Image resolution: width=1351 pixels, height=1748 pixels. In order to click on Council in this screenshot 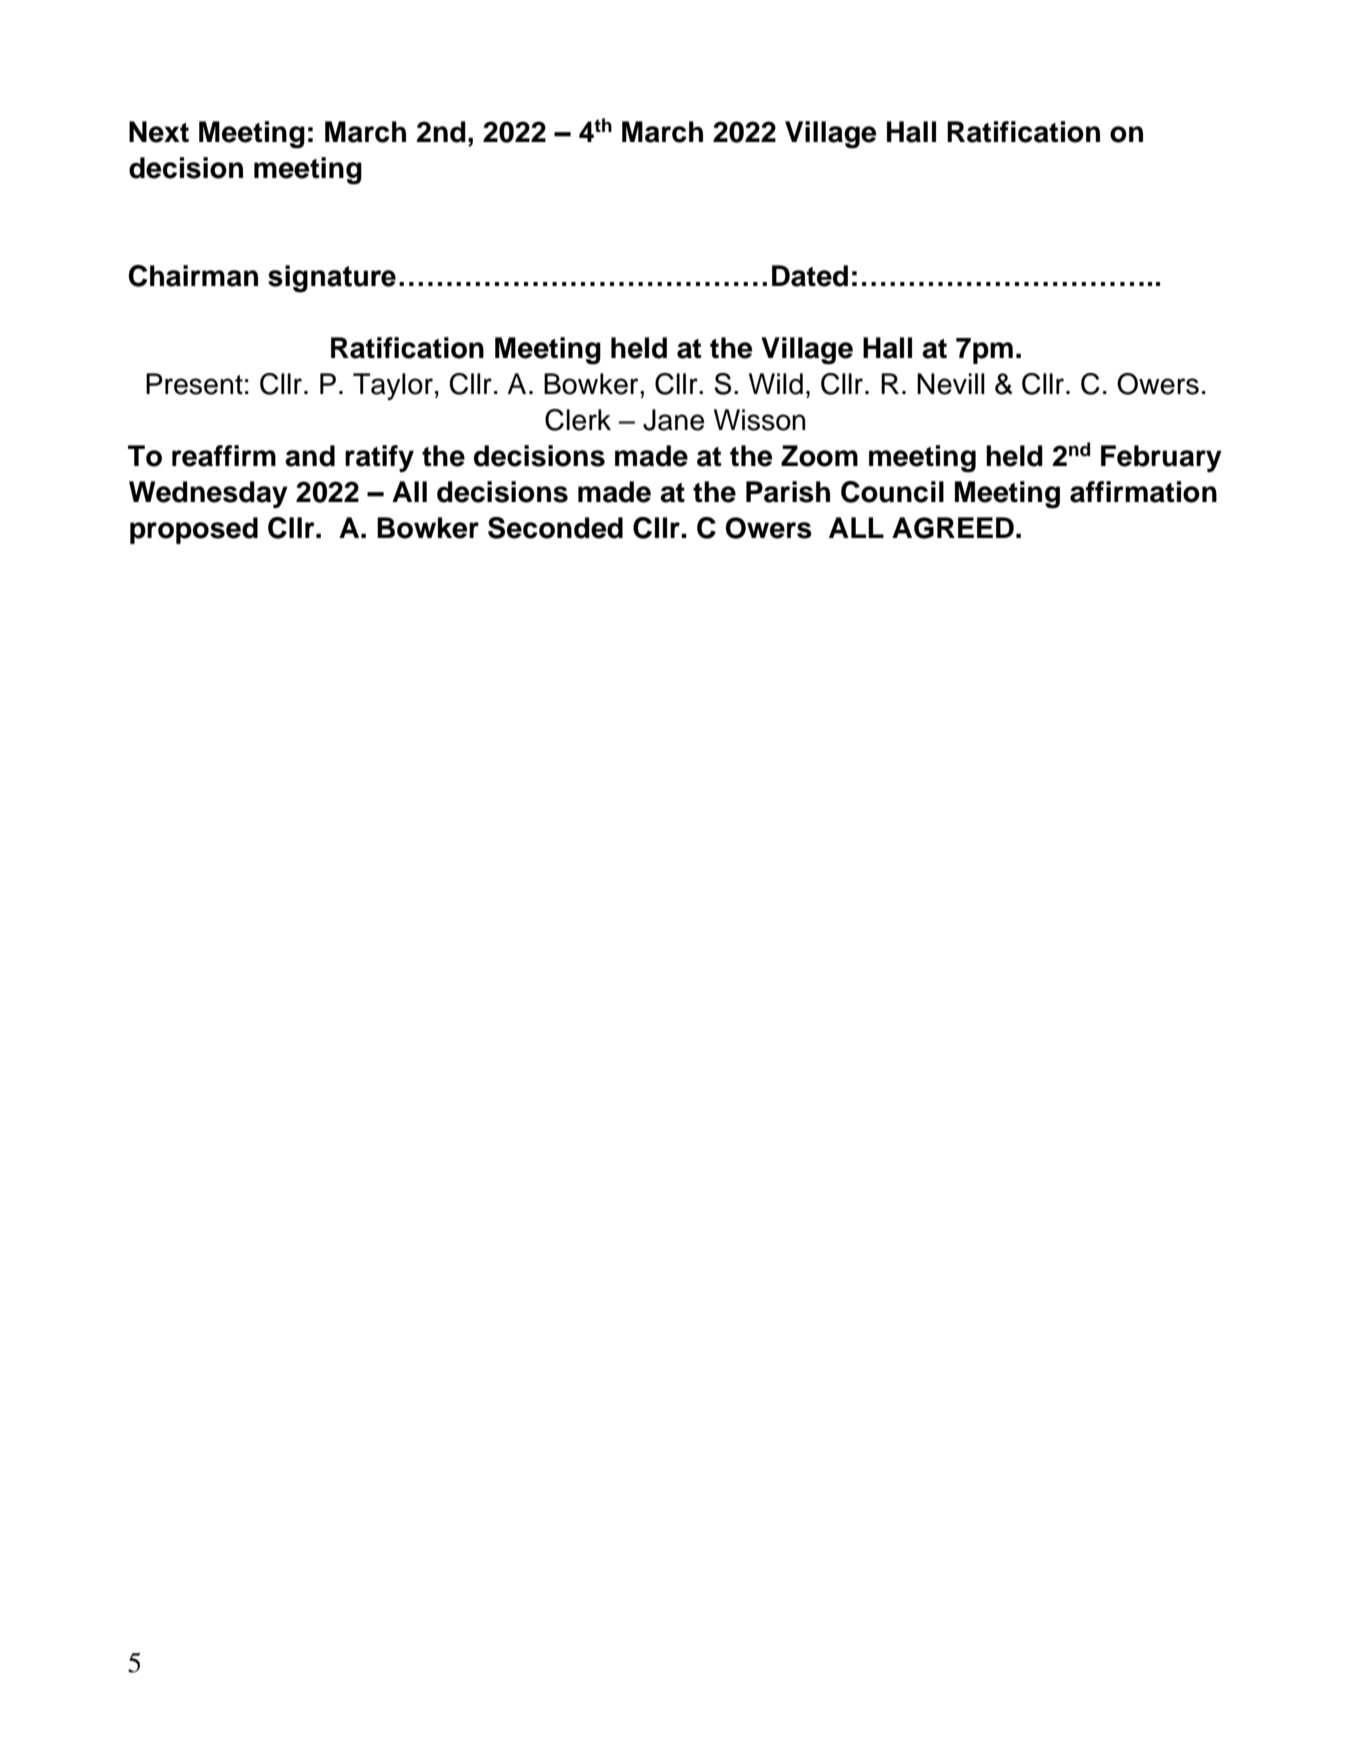, I will do `click(892, 492)`.
